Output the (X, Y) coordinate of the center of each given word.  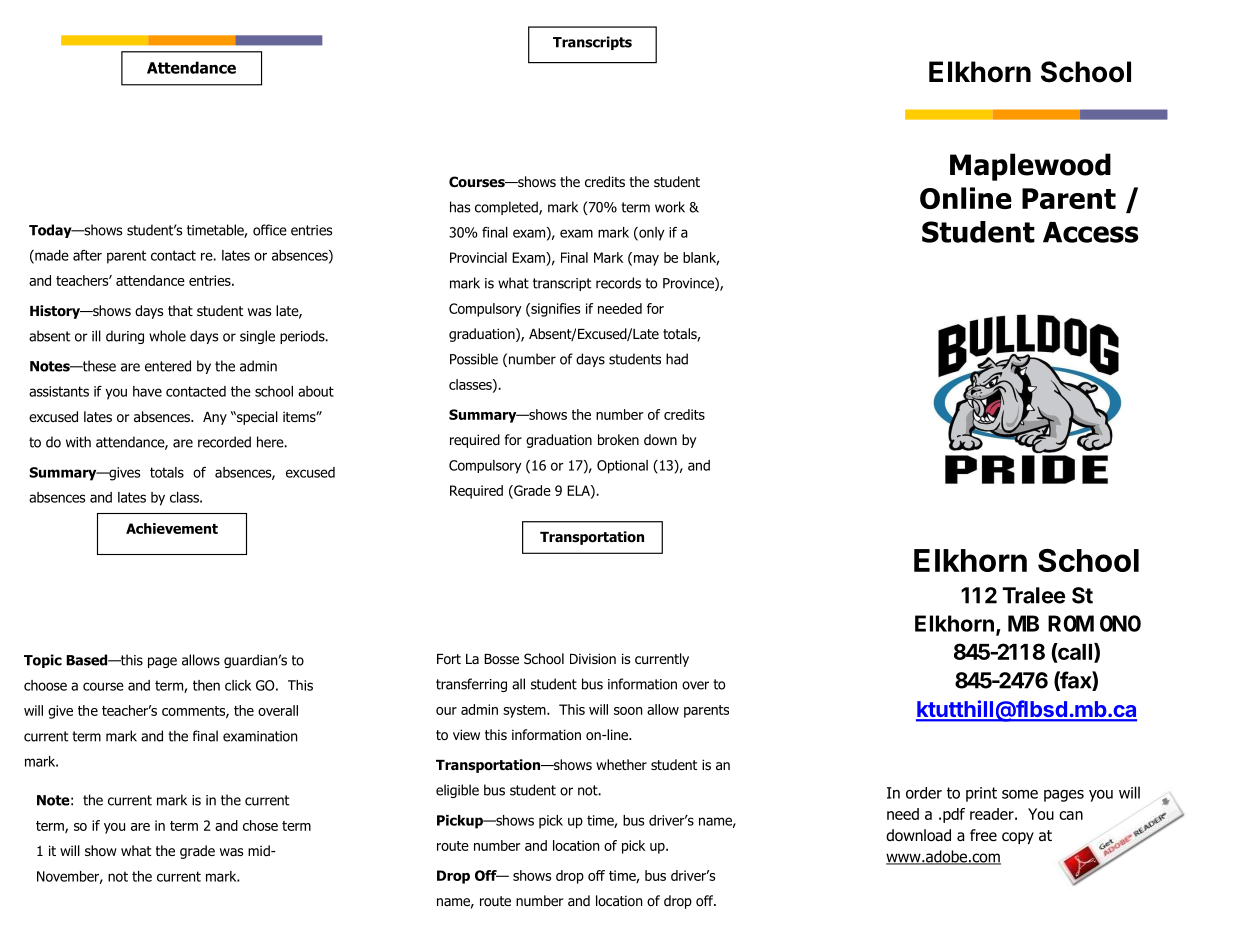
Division (593, 658)
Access (1090, 232)
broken (618, 440)
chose (260, 825)
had (677, 359)
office (270, 230)
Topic (43, 661)
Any (215, 418)
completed (507, 208)
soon (628, 711)
